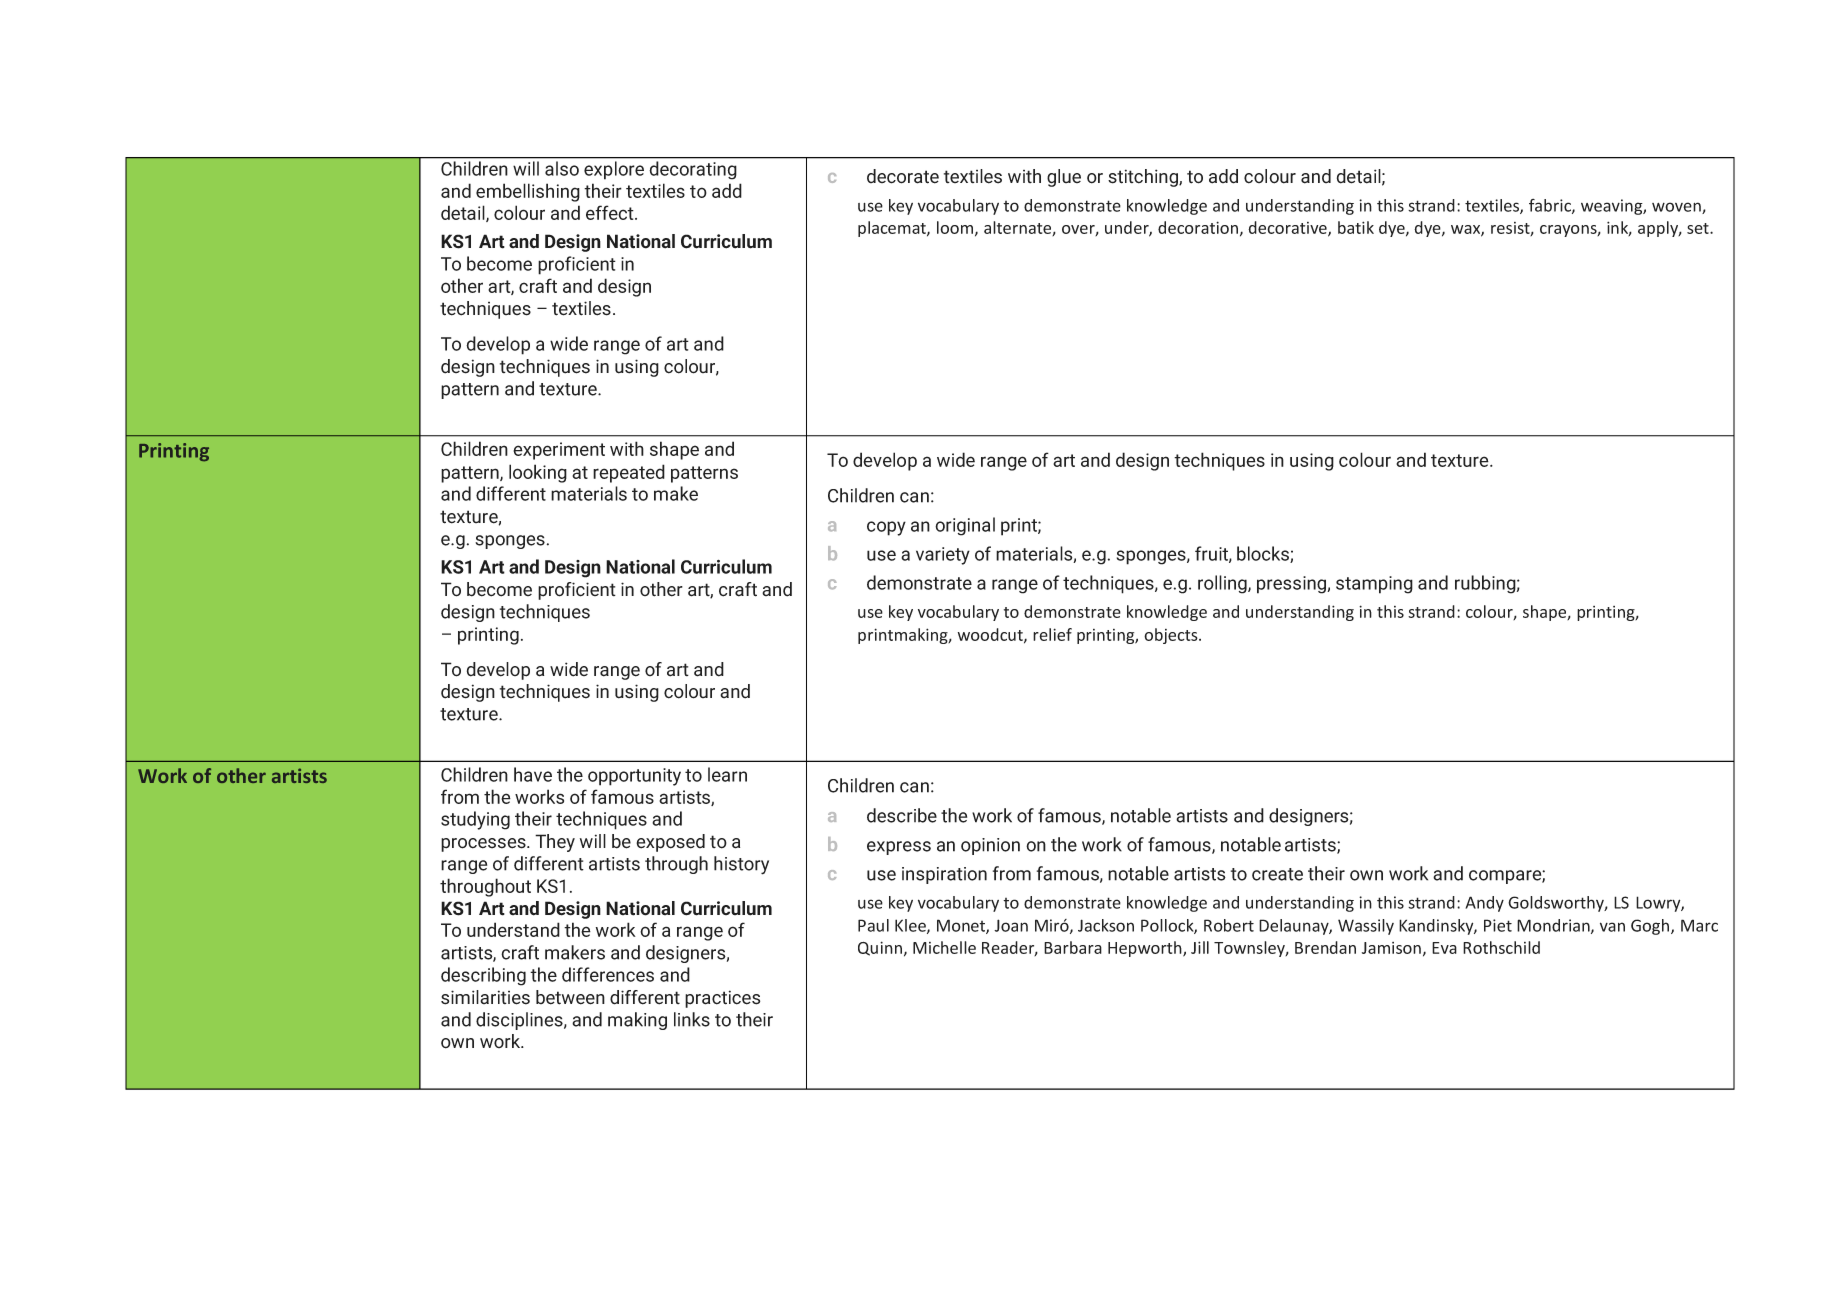  What do you see at coordinates (570, 997) in the image?
I see `between` at bounding box center [570, 997].
